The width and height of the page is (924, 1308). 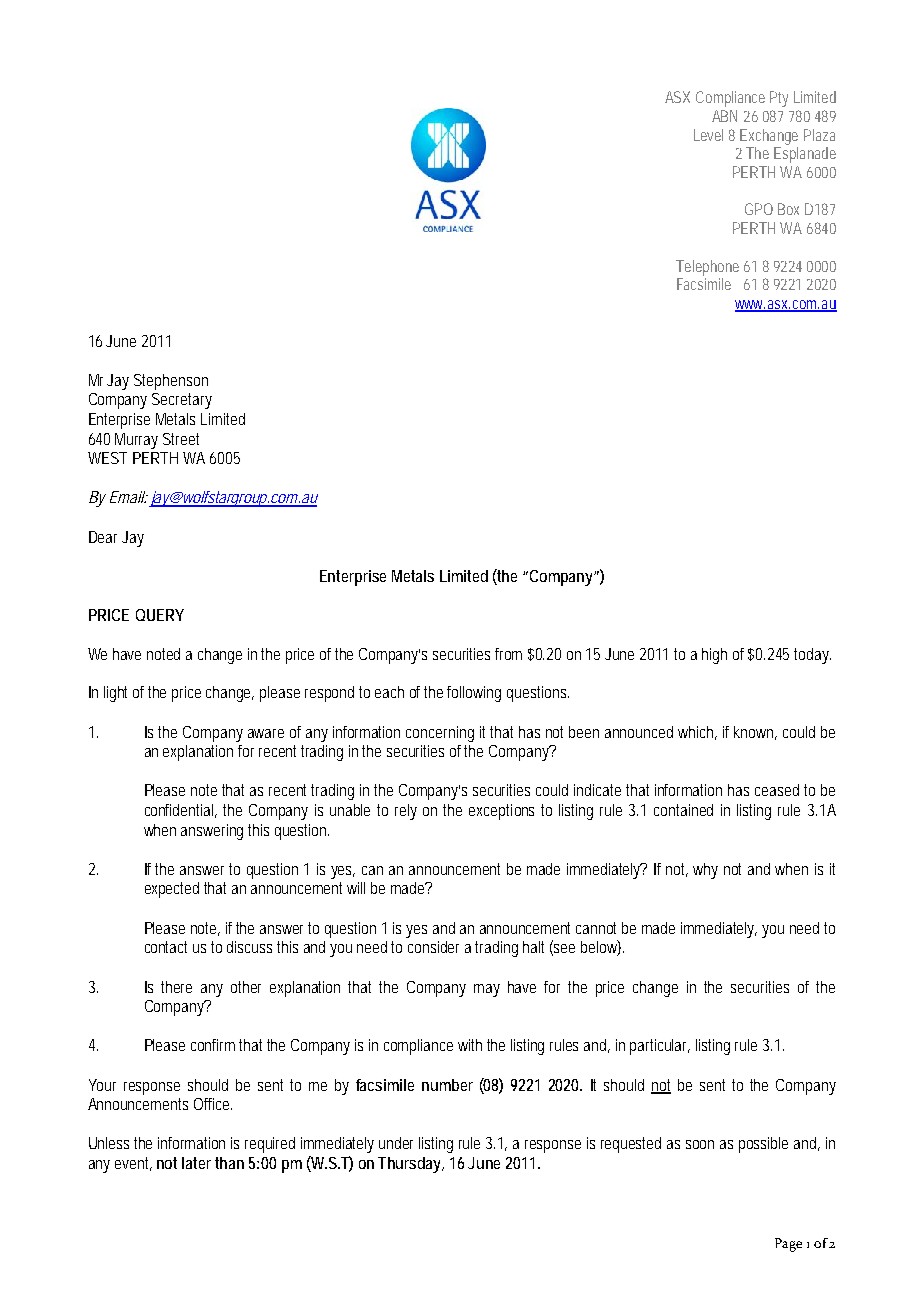 I want to click on Page, so click(x=788, y=1245).
